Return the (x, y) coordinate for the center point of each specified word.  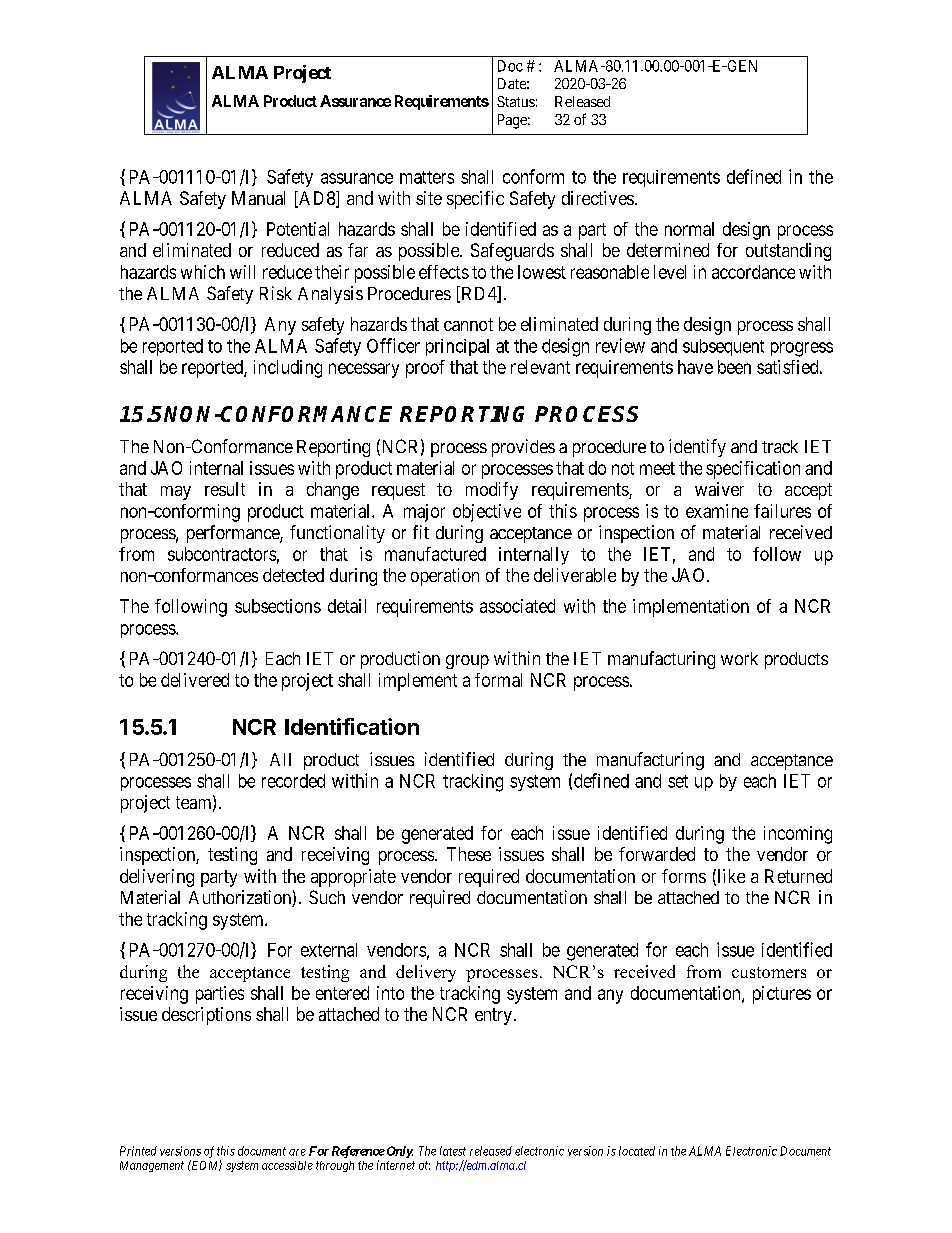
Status (516, 101)
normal (689, 229)
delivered (195, 680)
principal (457, 347)
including (288, 369)
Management (152, 1166)
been (734, 367)
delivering (157, 878)
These (469, 854)
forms (684, 876)
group (467, 662)
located (637, 1151)
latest (453, 1151)
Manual (258, 198)
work (739, 658)
